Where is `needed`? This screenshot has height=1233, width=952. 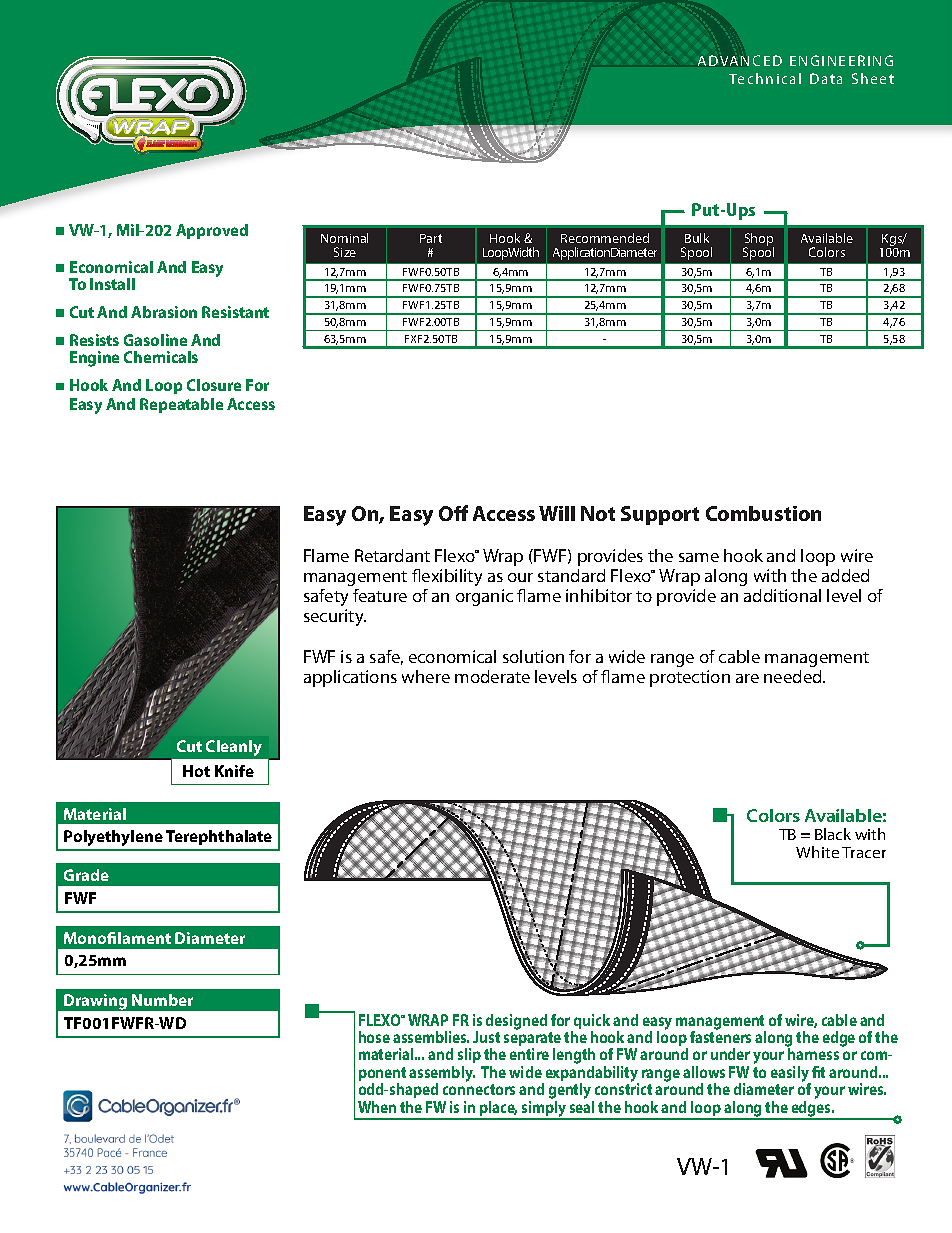 needed is located at coordinates (794, 676).
